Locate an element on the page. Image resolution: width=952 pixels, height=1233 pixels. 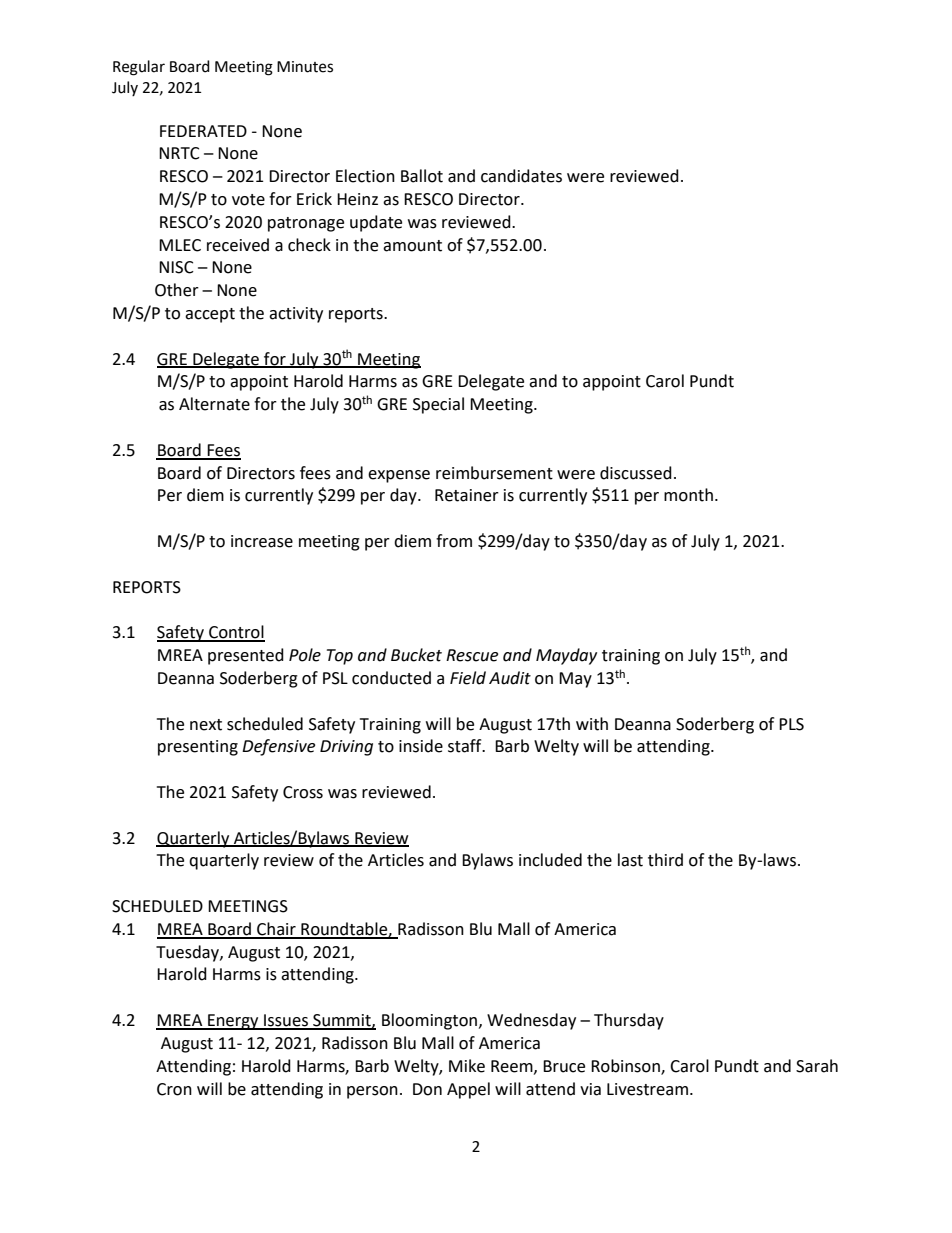
Special is located at coordinates (438, 405).
